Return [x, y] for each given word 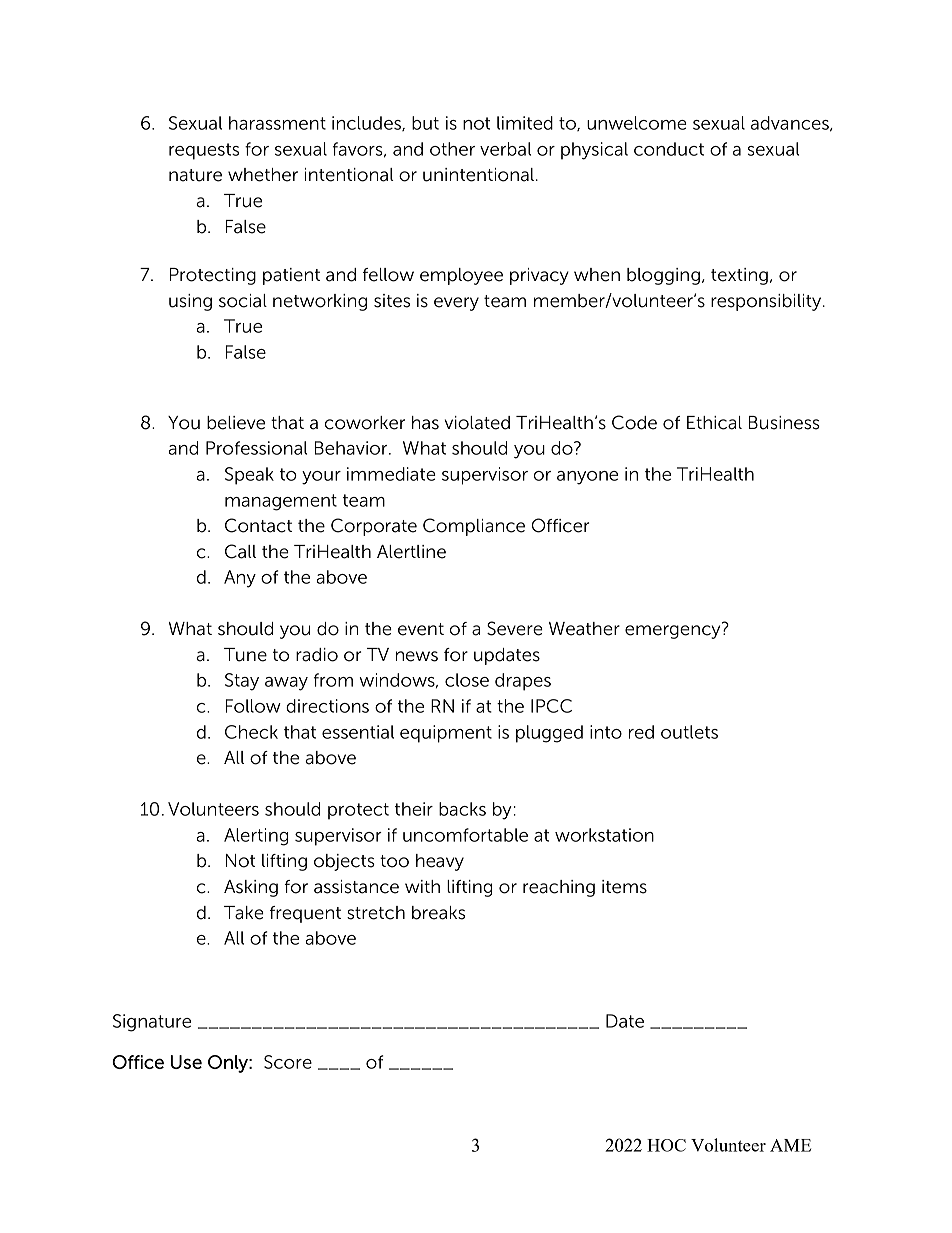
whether [263, 175]
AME [790, 1145]
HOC [666, 1145]
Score [288, 1062]
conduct [669, 149]
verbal [505, 149]
